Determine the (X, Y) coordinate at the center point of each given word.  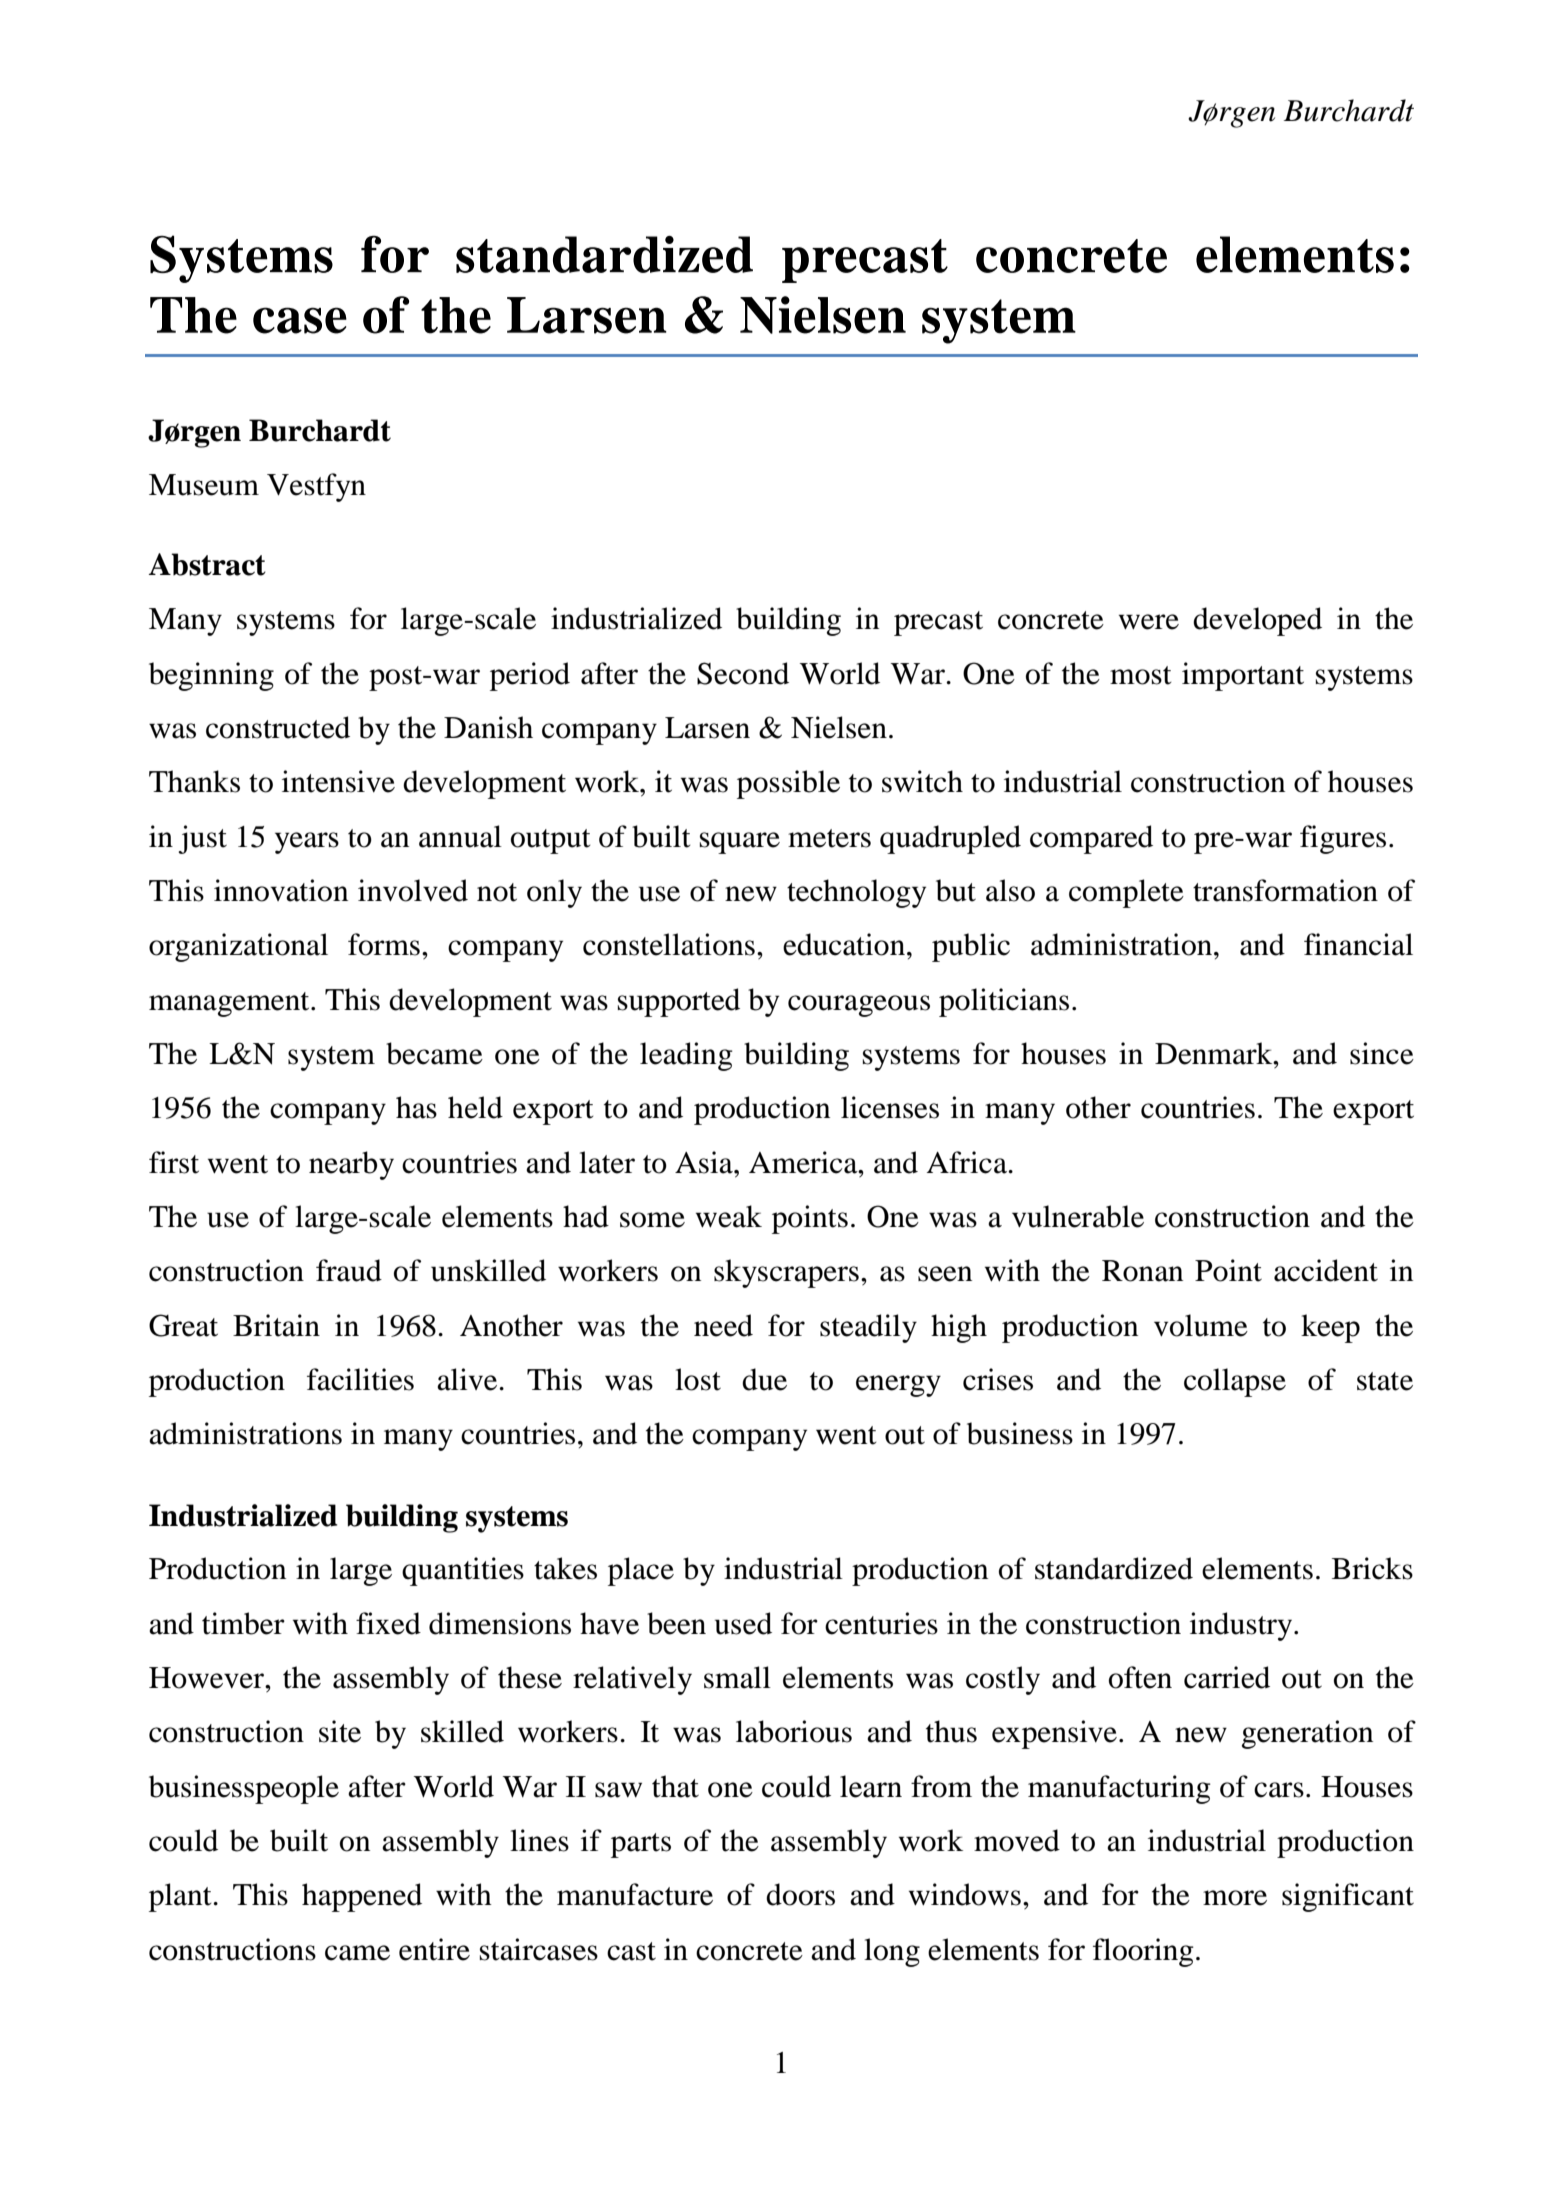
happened (362, 1897)
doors (800, 1894)
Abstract (207, 564)
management (230, 1004)
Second (743, 673)
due (764, 1379)
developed (1257, 621)
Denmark (1215, 1053)
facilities (360, 1379)
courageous (859, 1006)
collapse (1235, 1382)
